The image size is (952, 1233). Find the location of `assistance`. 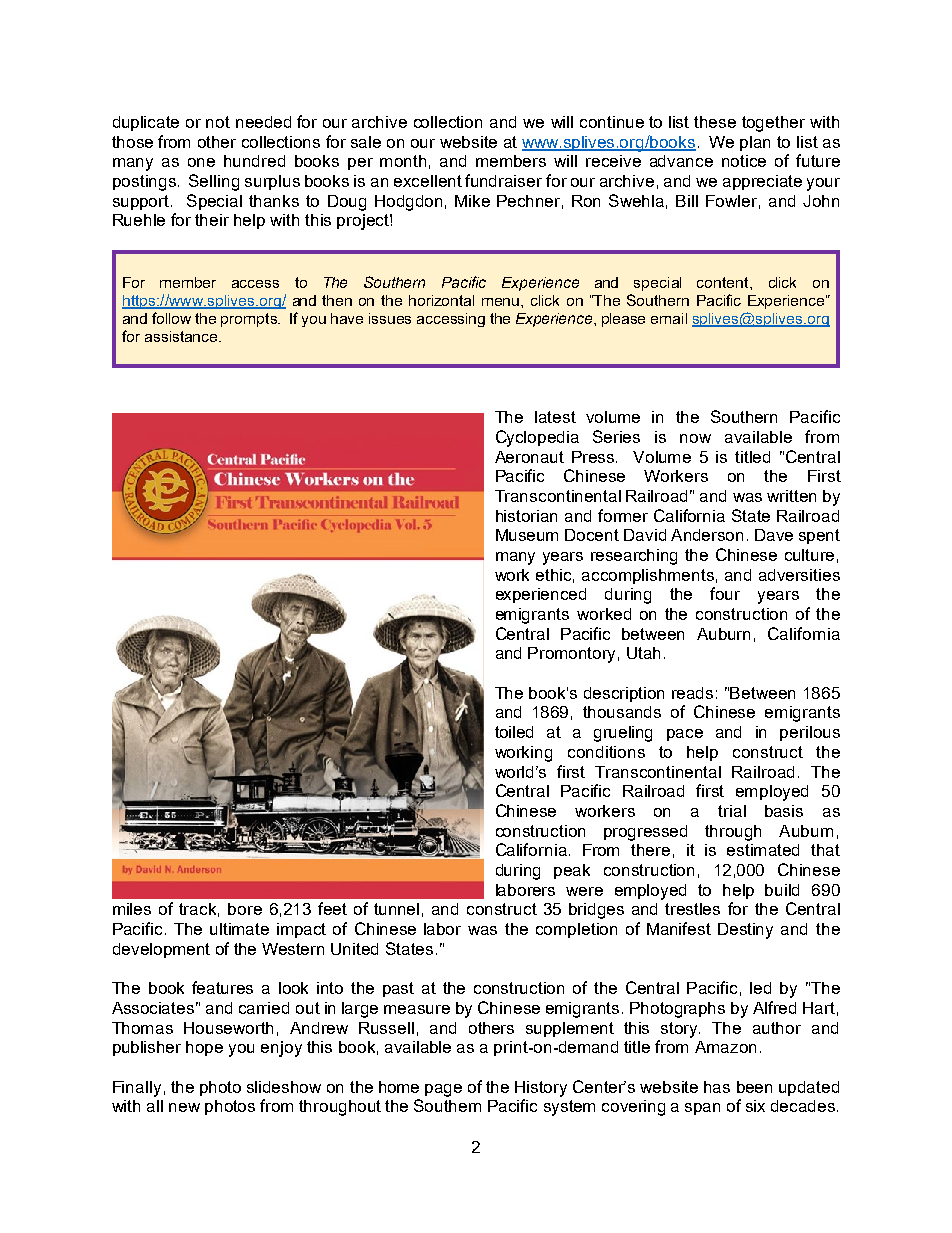

assistance is located at coordinates (182, 336).
